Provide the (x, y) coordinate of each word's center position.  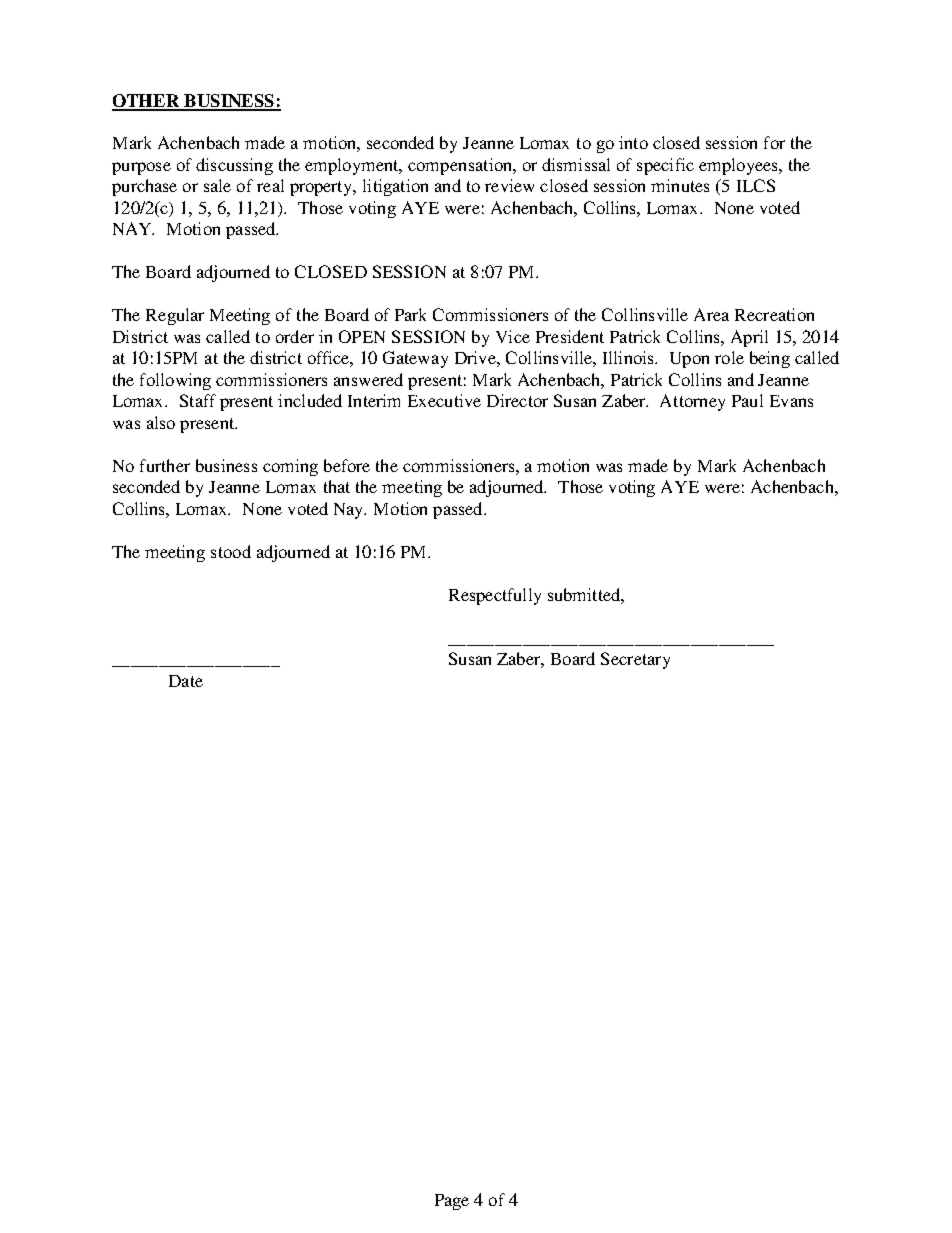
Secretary (635, 660)
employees (739, 166)
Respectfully (495, 596)
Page (452, 1202)
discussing (234, 166)
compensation (461, 166)
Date (186, 681)
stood (231, 551)
